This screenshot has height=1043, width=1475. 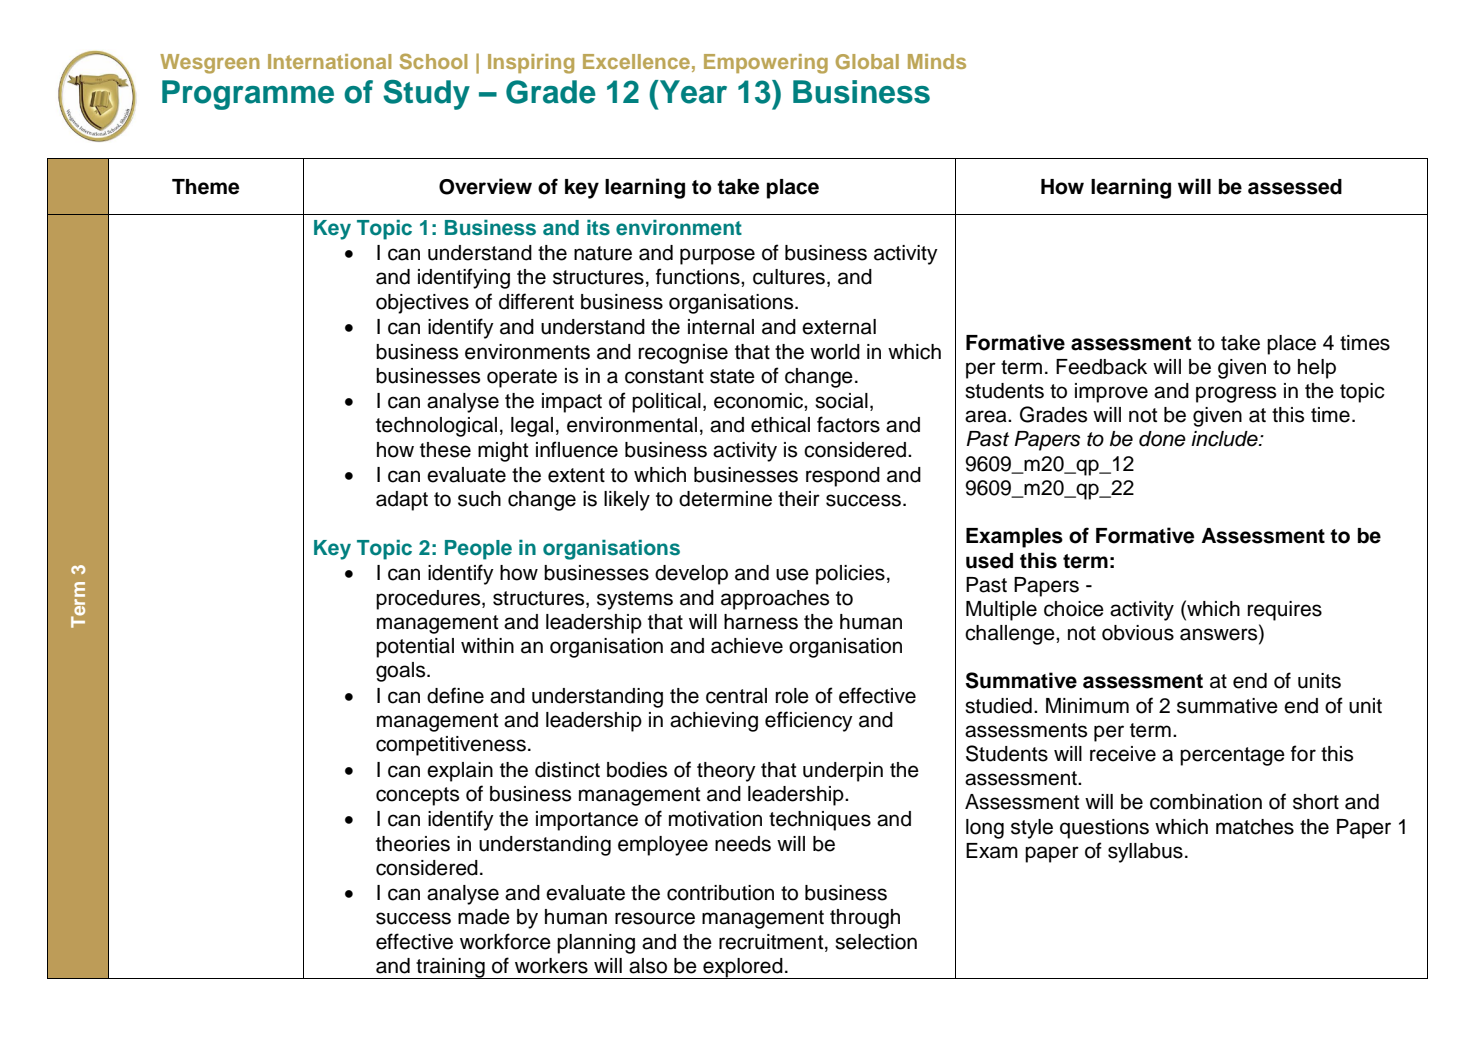 What do you see at coordinates (937, 61) in the screenshot?
I see `Minds` at bounding box center [937, 61].
